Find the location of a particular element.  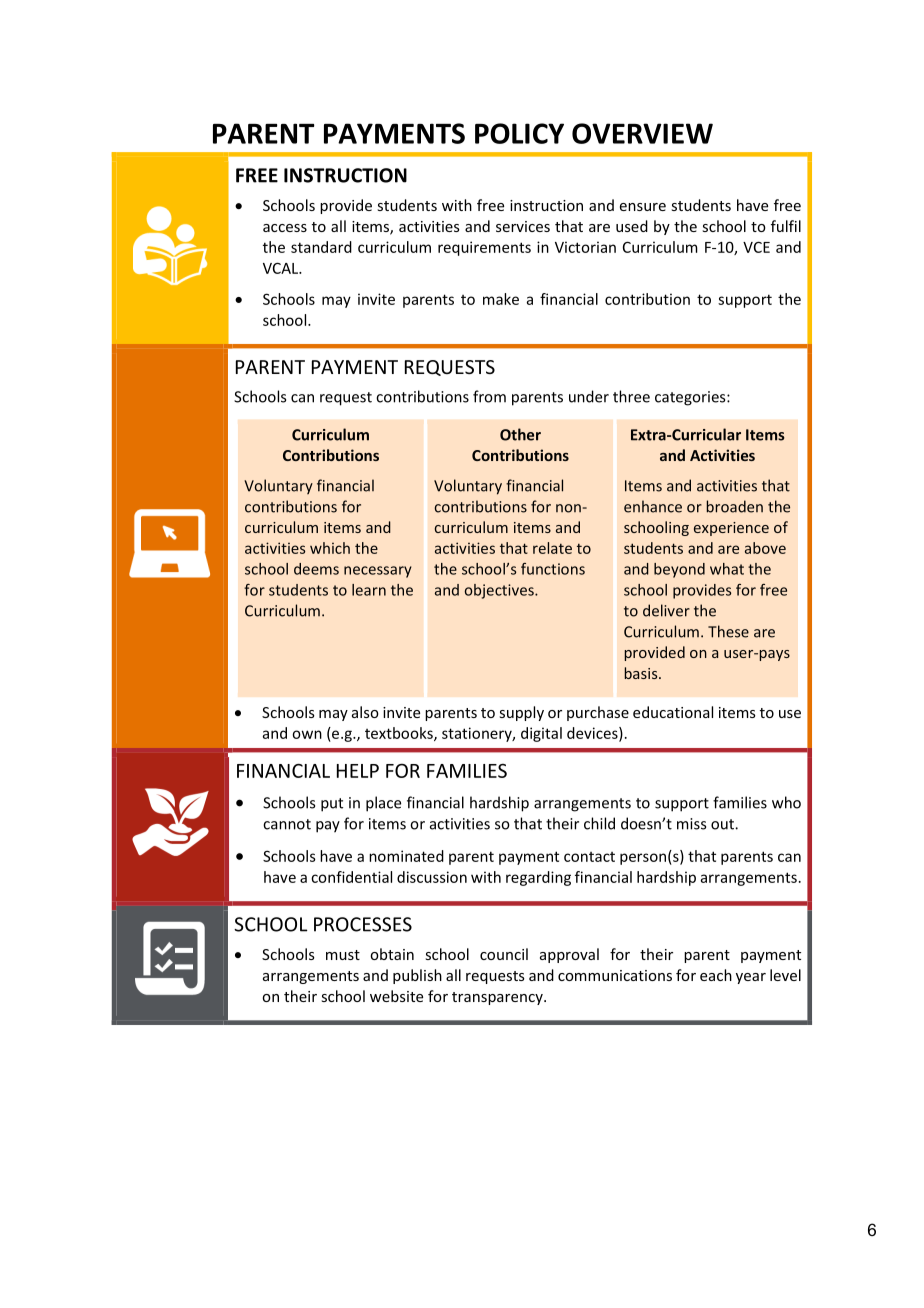

OVERVIEW is located at coordinates (642, 133).
